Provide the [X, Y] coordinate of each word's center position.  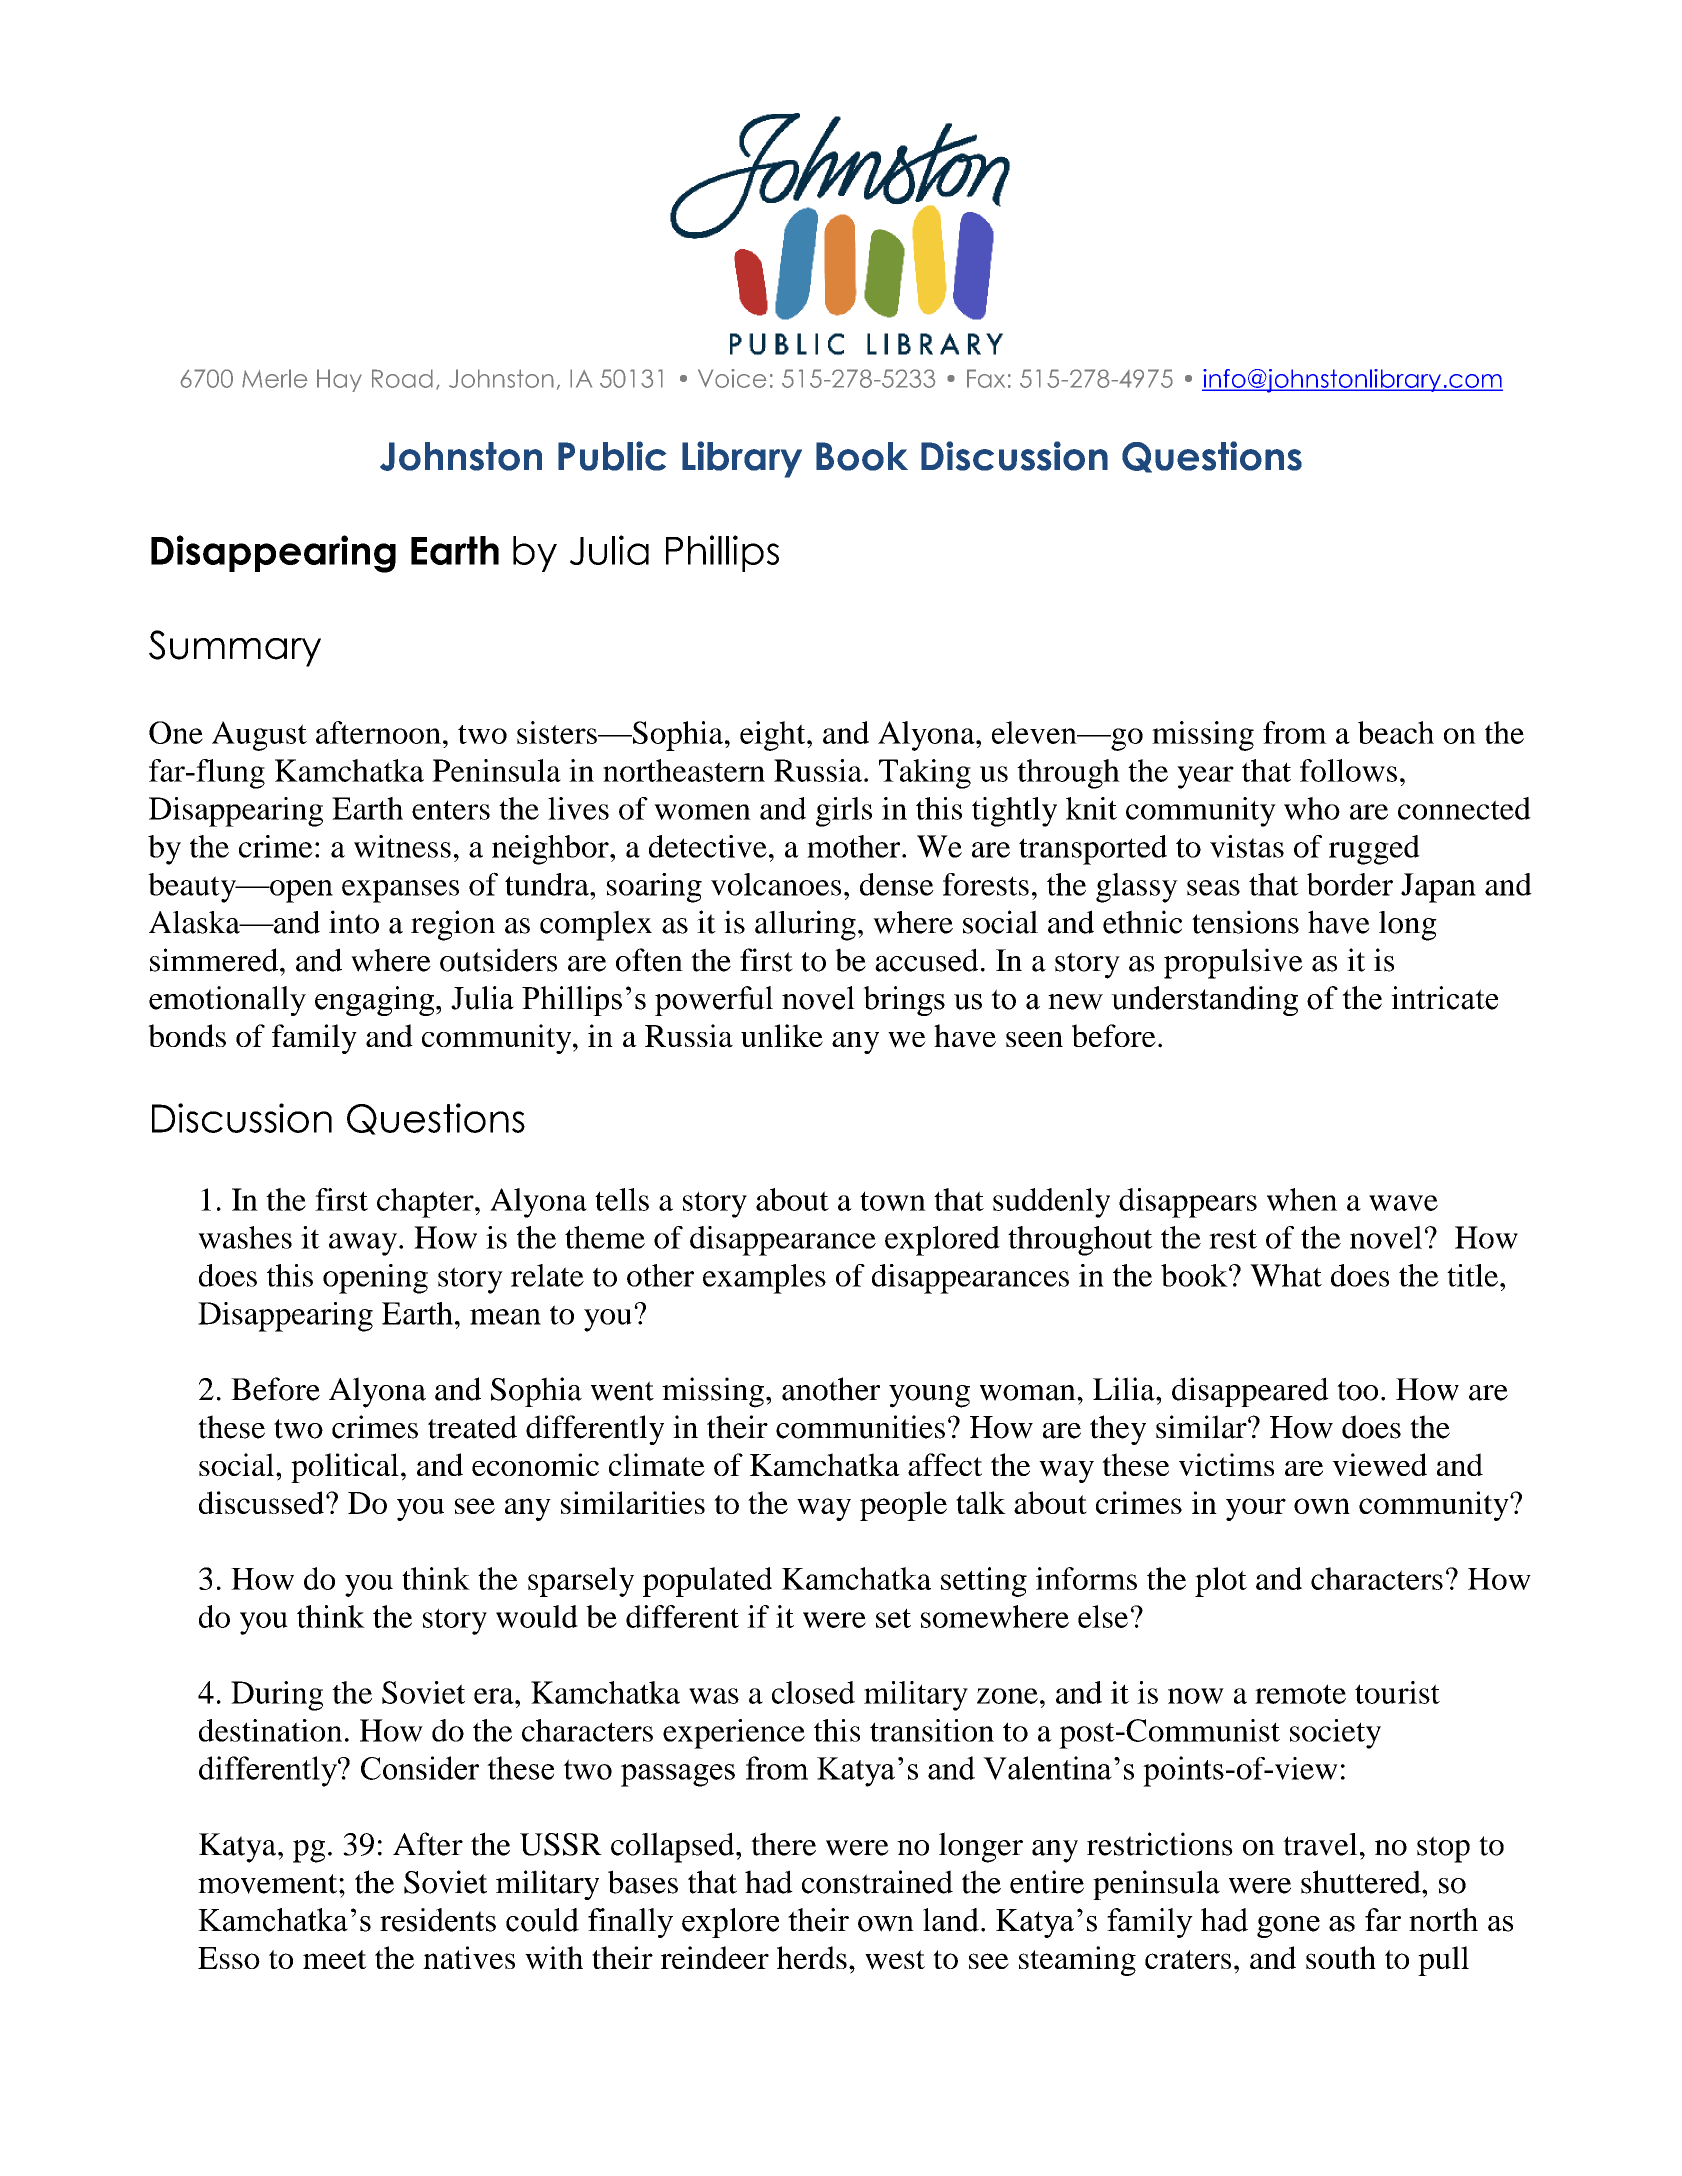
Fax [986, 378]
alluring [805, 925]
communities [860, 1427]
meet [335, 1959]
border [1350, 884]
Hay [339, 380]
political [345, 1468]
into [354, 922]
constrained [877, 1882]
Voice [732, 378]
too [1357, 1391]
